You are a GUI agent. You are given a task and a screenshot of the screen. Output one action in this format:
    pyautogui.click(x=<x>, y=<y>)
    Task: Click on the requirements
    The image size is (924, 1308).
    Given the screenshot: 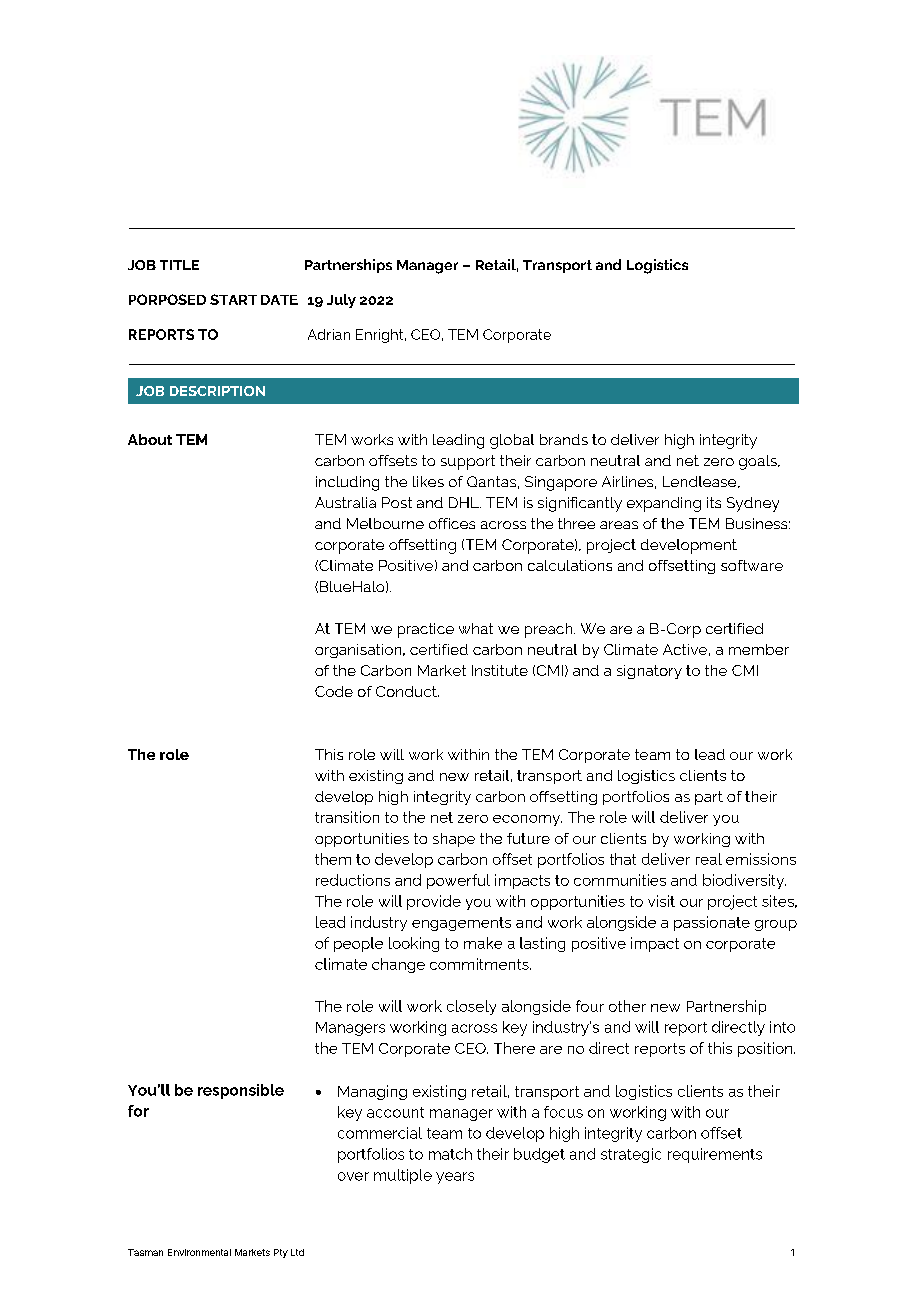 What is the action you would take?
    pyautogui.click(x=715, y=1155)
